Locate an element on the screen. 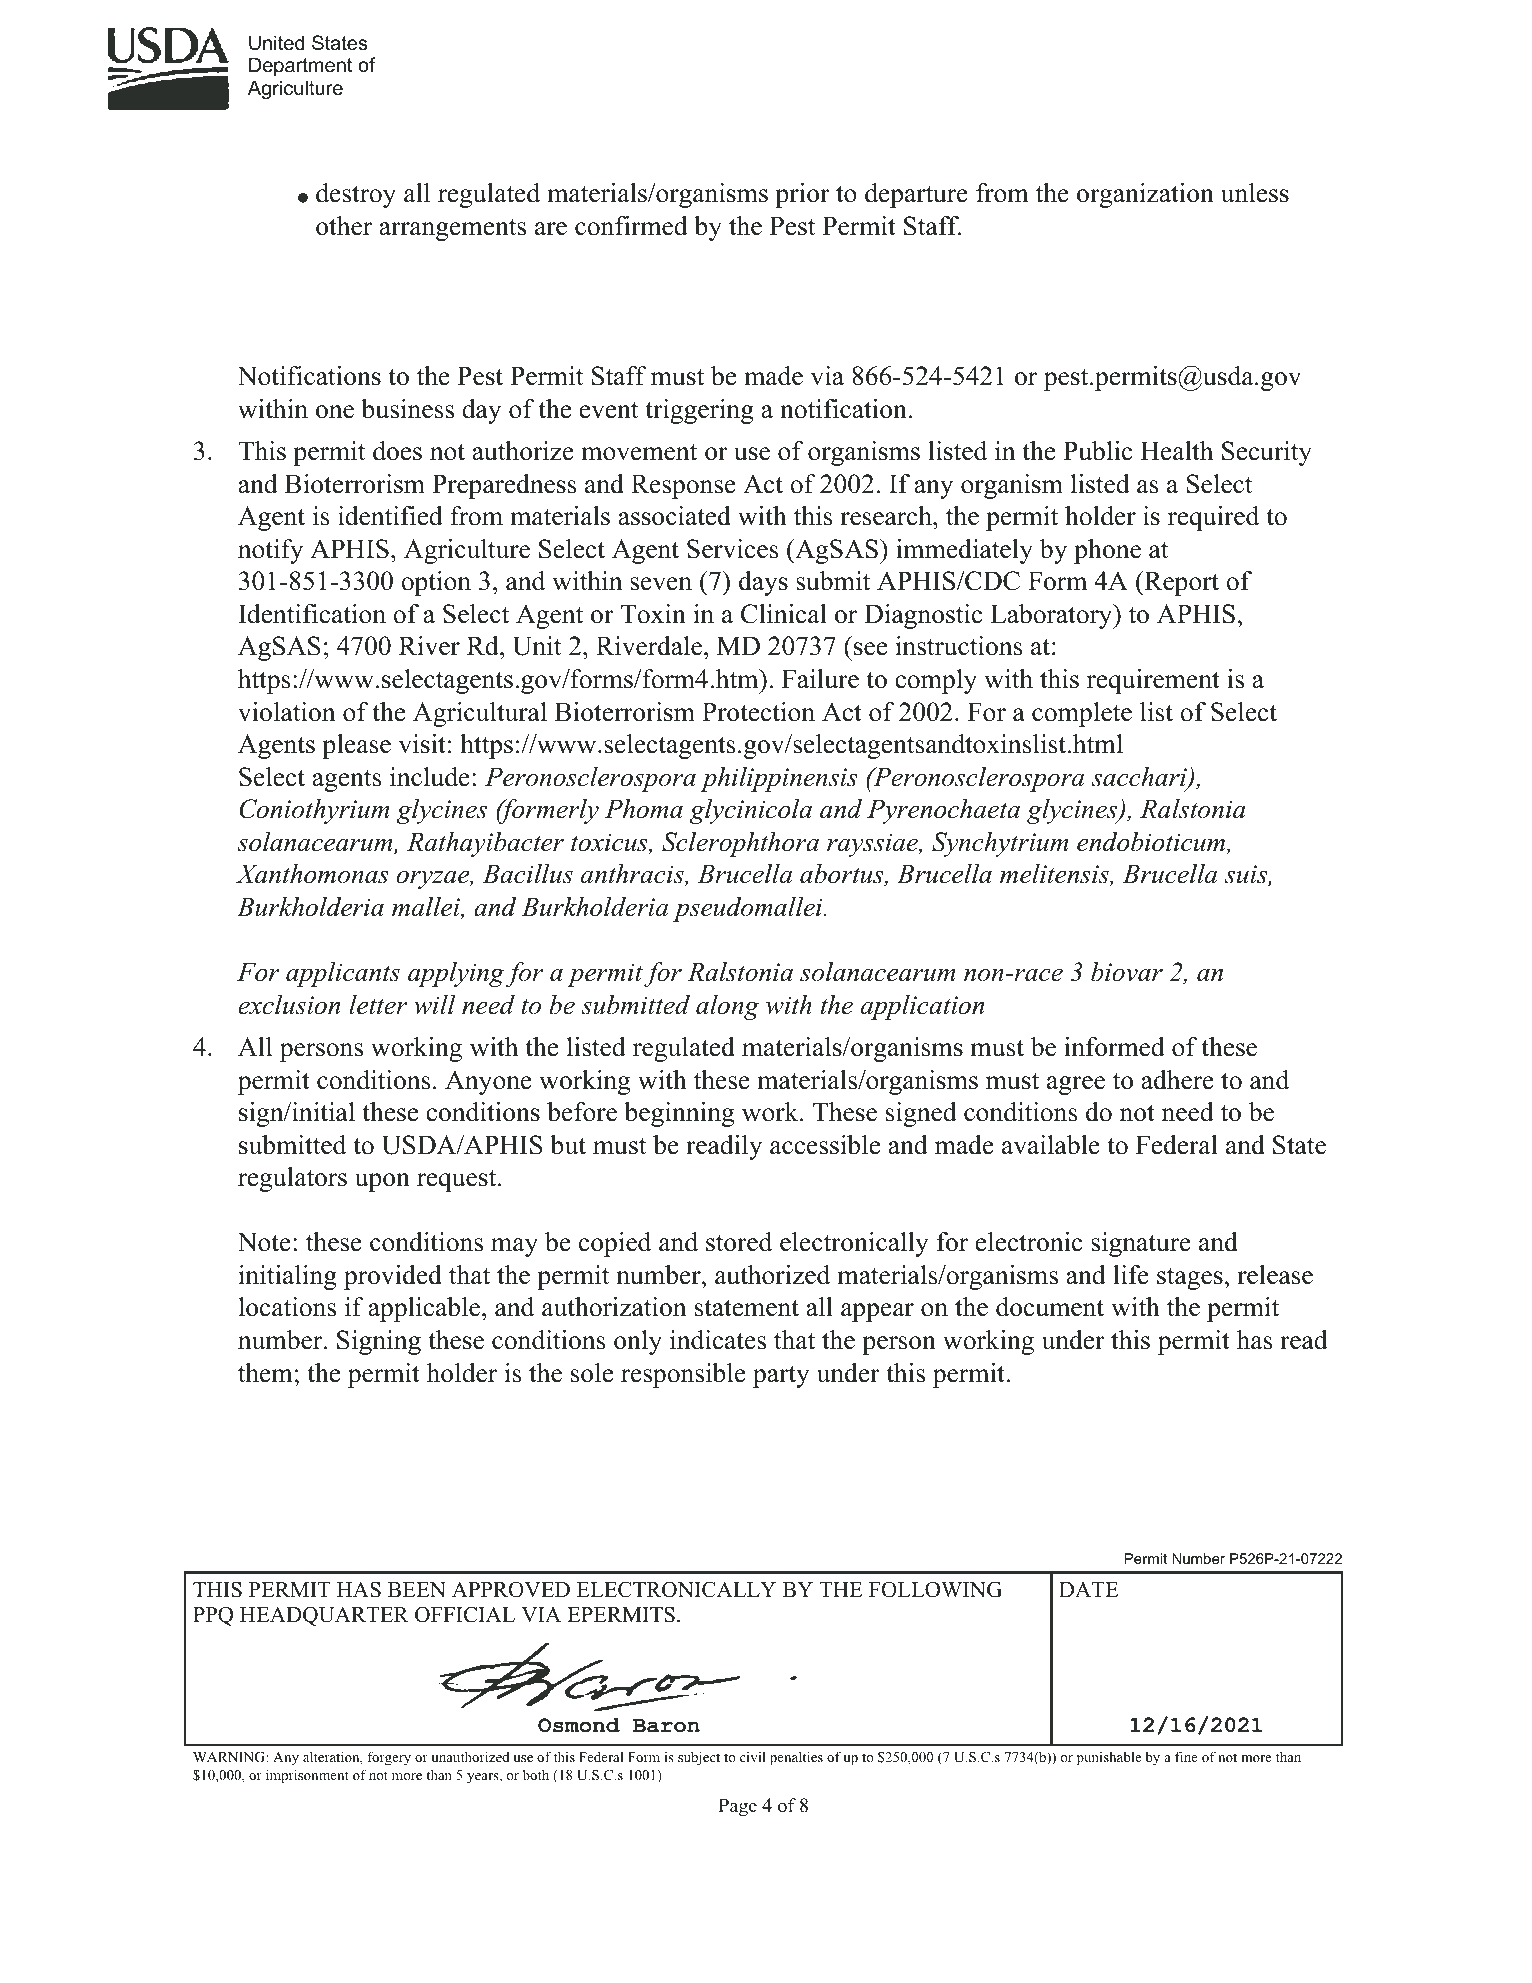  life is located at coordinates (1131, 1275).
